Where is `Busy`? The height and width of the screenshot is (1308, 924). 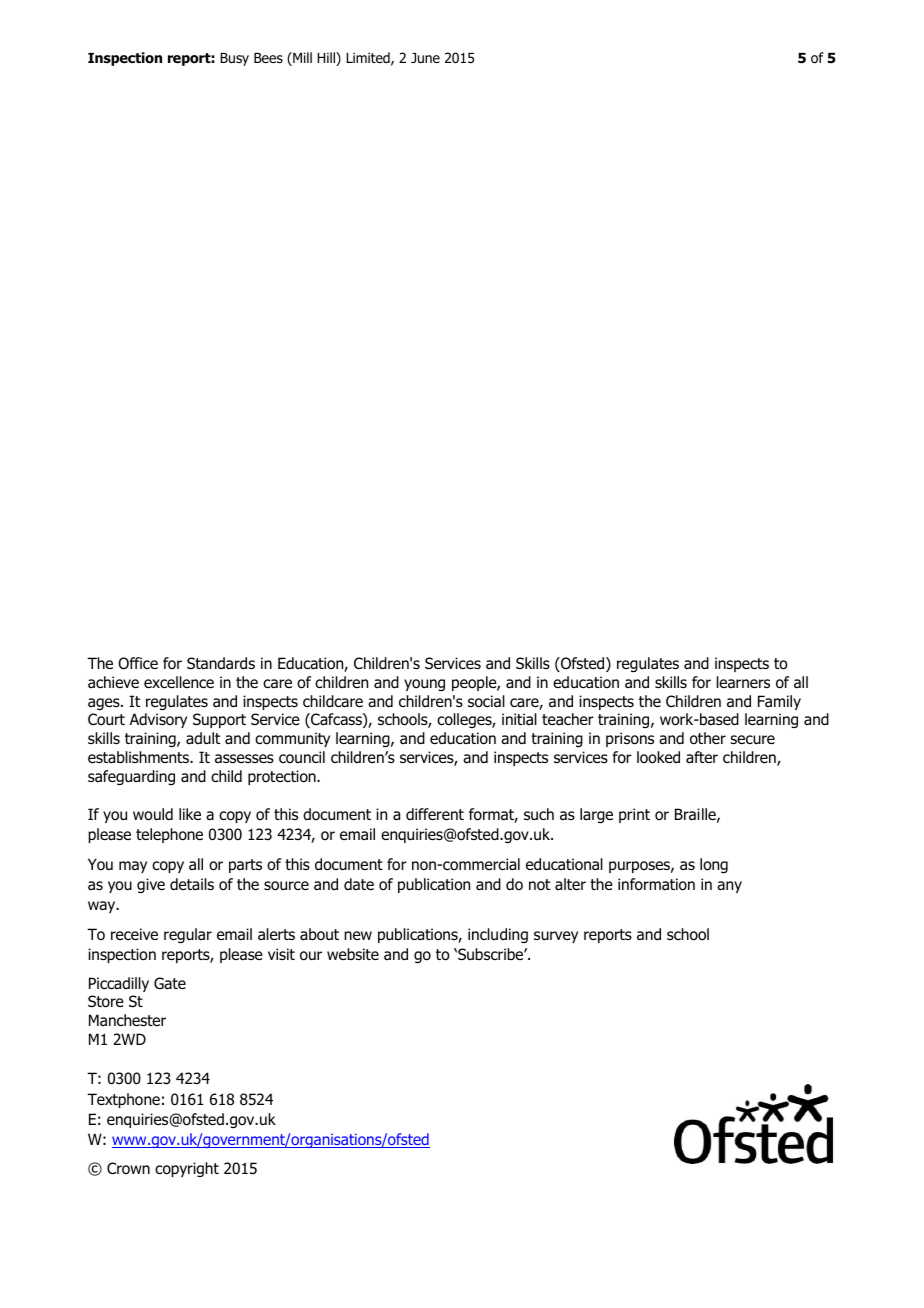 Busy is located at coordinates (234, 59).
